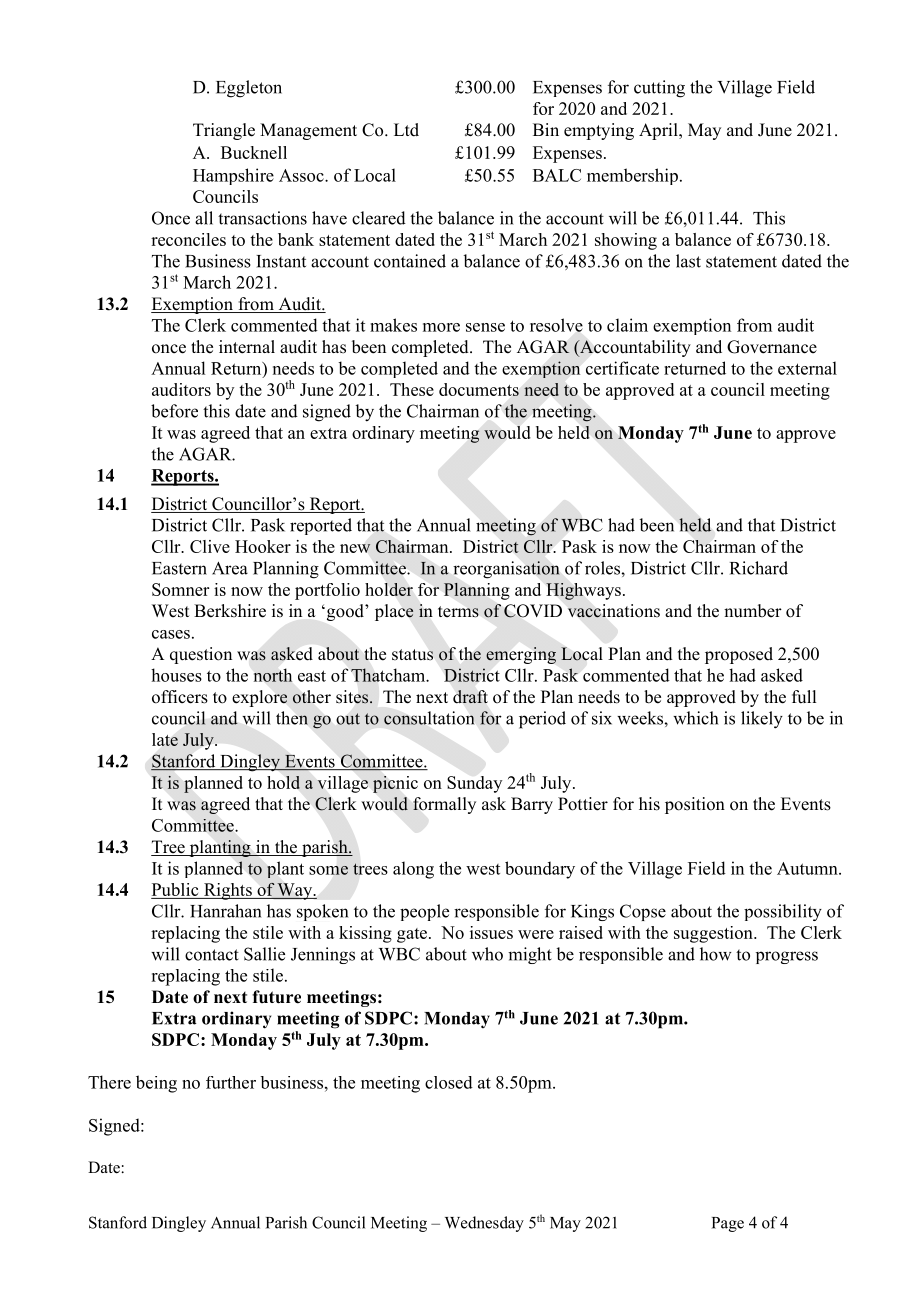  I want to click on formally, so click(444, 805).
